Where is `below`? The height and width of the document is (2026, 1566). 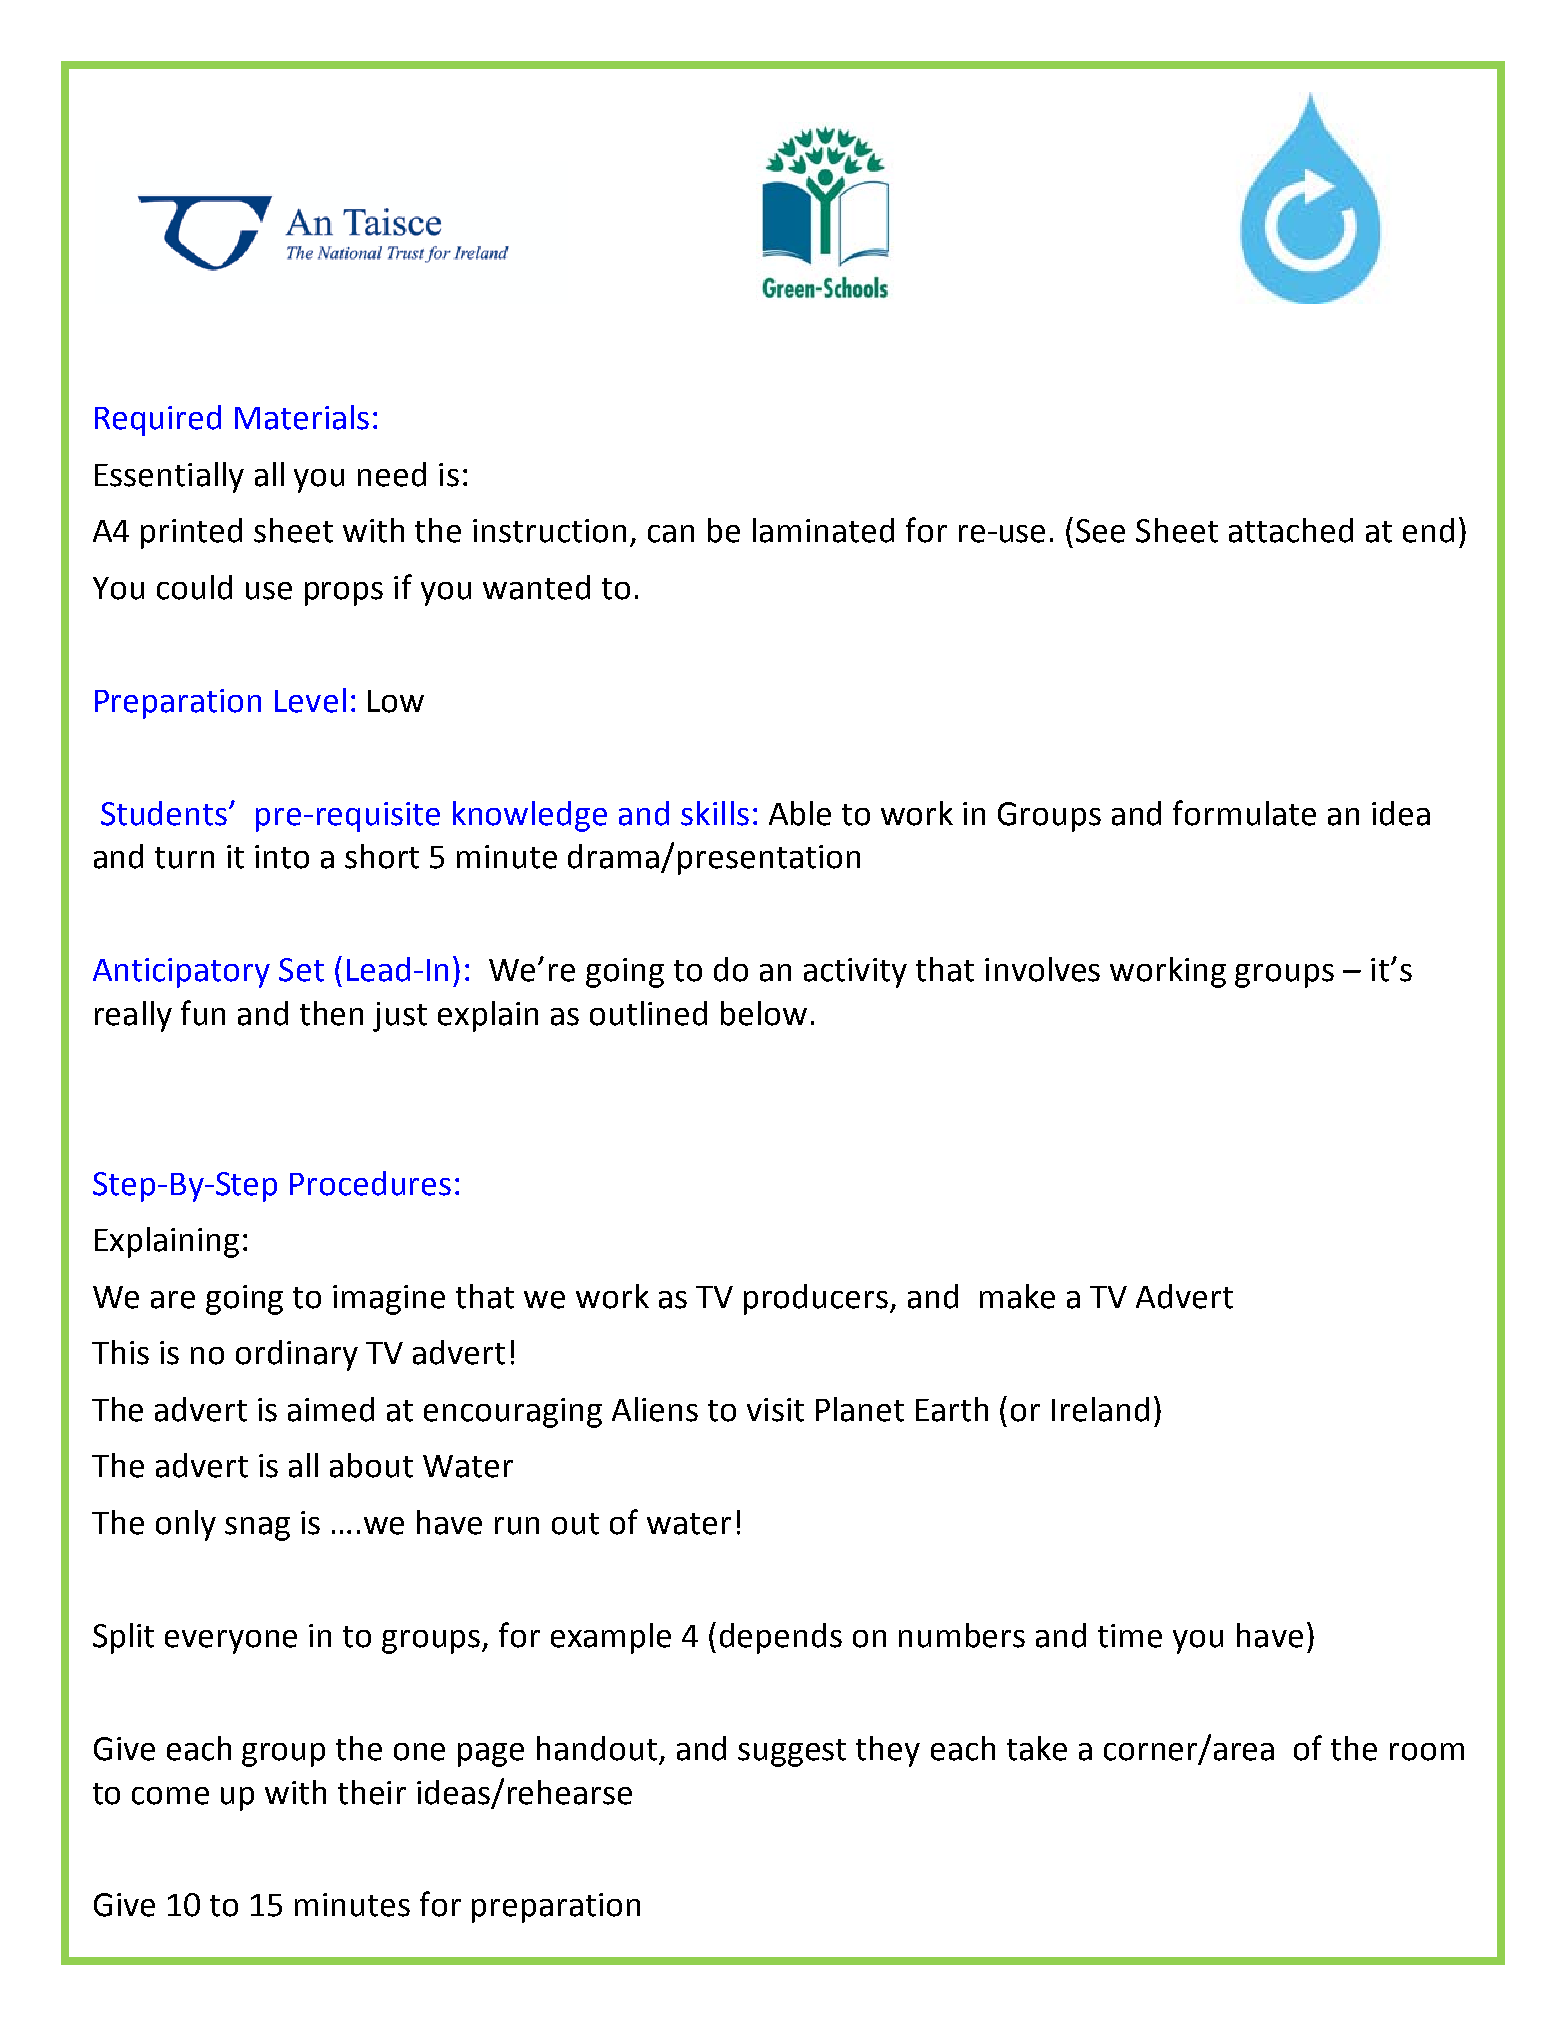
below is located at coordinates (764, 1013).
